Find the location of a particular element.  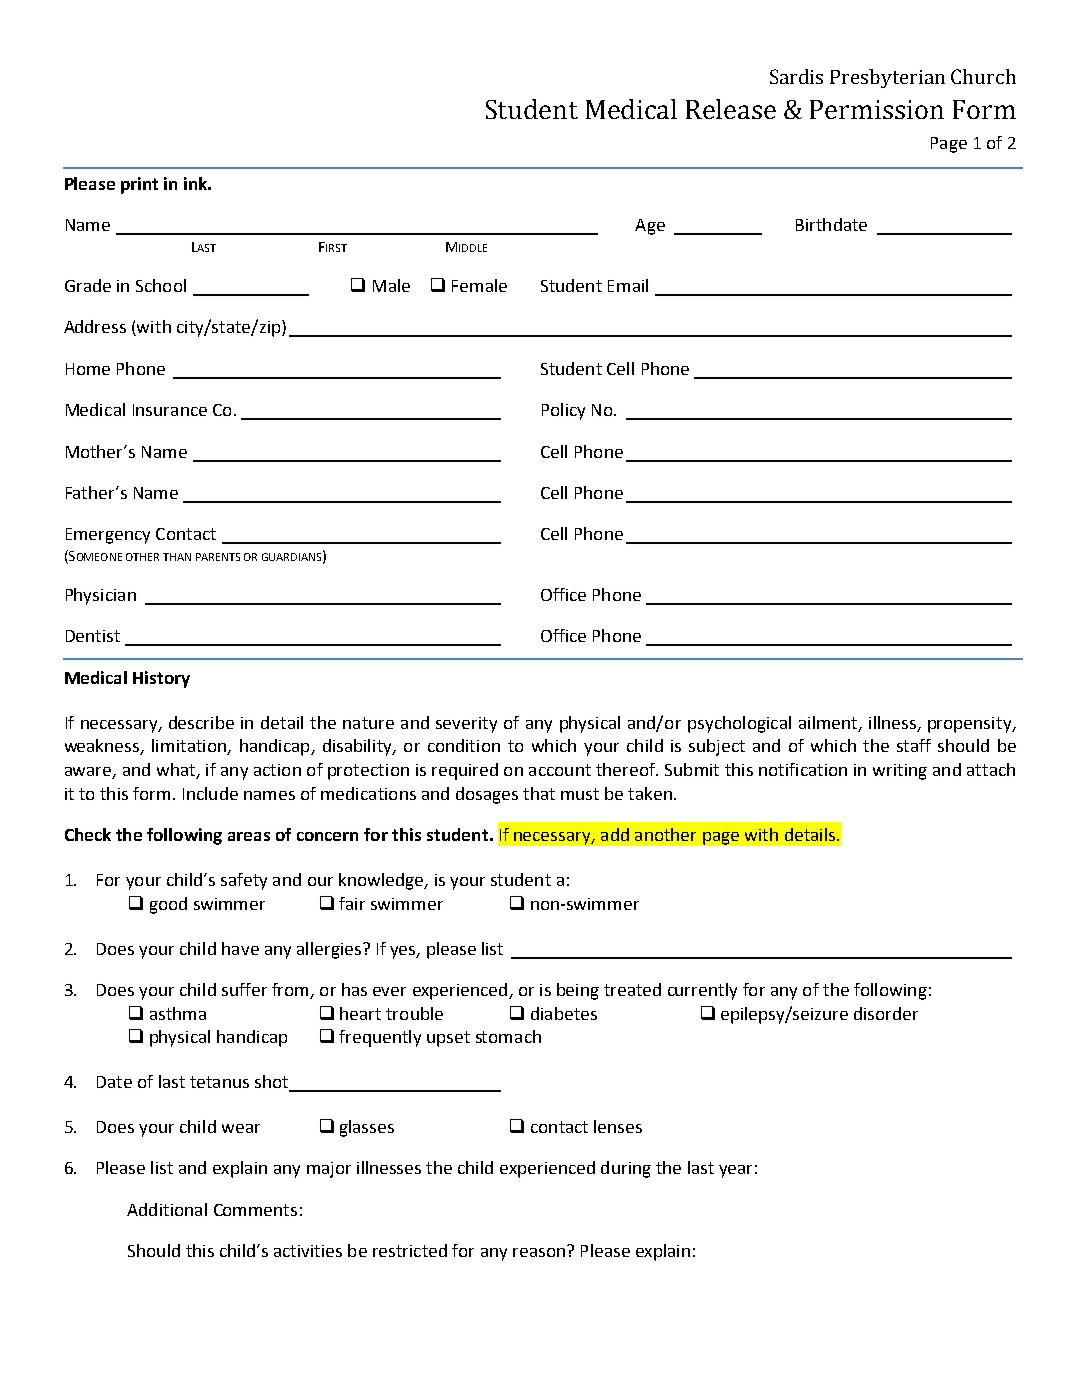

disorder is located at coordinates (886, 1013).
